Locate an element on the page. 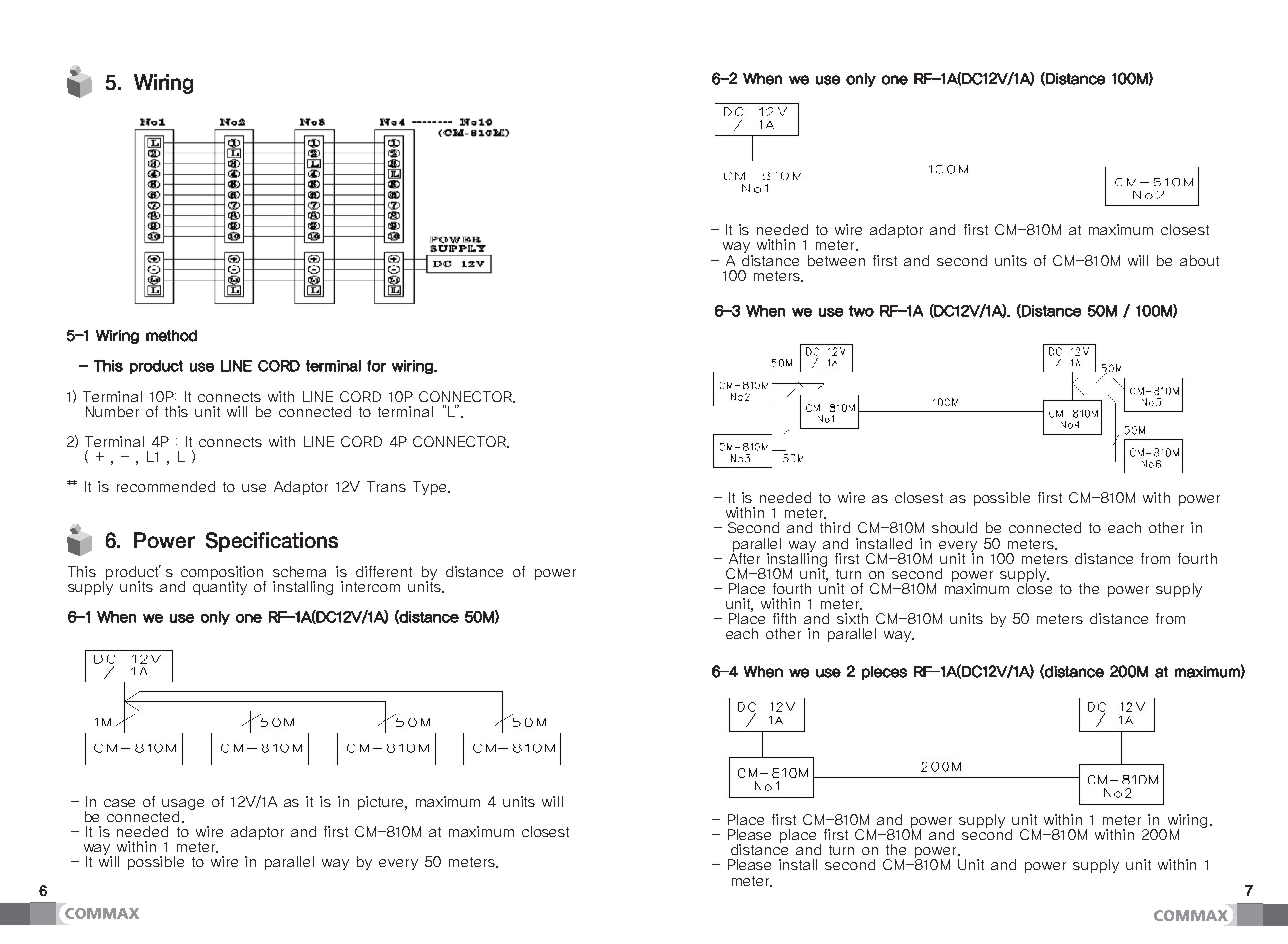 The image size is (1288, 944). Trans is located at coordinates (386, 486).
